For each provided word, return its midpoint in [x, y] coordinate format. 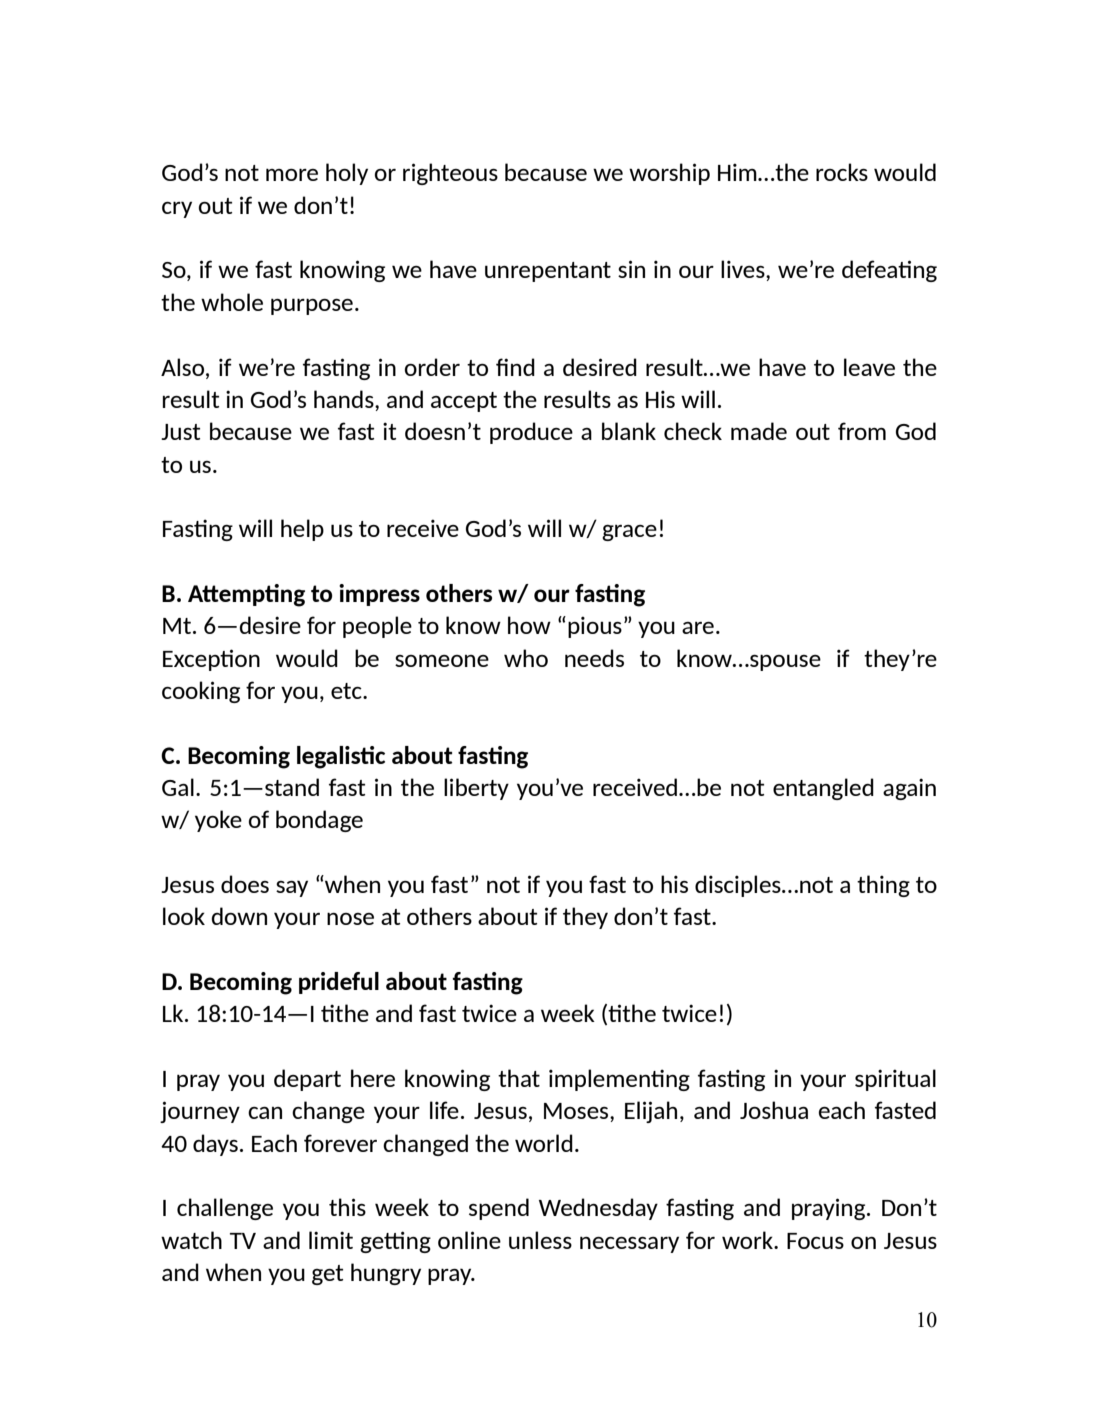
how [529, 625]
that [519, 1078]
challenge [225, 1209]
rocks [842, 172]
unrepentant [548, 272]
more [292, 174]
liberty [476, 789]
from [862, 431]
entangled [823, 789]
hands [345, 399]
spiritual [895, 1080]
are [698, 628]
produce [531, 433]
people [377, 627]
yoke [218, 821]
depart [307, 1080]
